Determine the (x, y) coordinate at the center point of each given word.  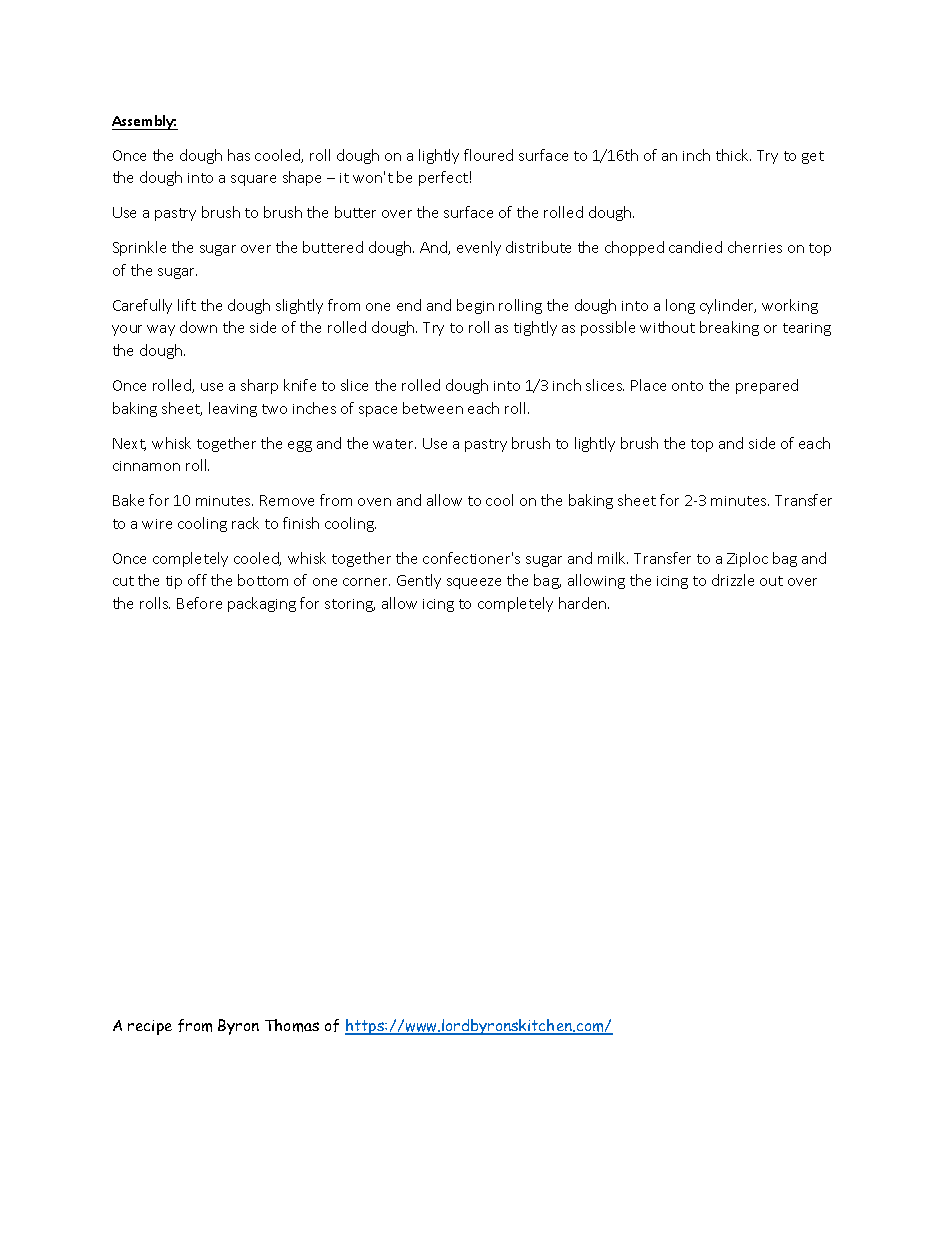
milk (613, 558)
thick (733, 155)
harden (584, 603)
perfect (443, 178)
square (253, 180)
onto (687, 386)
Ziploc (747, 559)
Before (199, 603)
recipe (150, 1027)
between (433, 408)
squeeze (474, 583)
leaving (233, 409)
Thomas (292, 1025)
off (197, 580)
